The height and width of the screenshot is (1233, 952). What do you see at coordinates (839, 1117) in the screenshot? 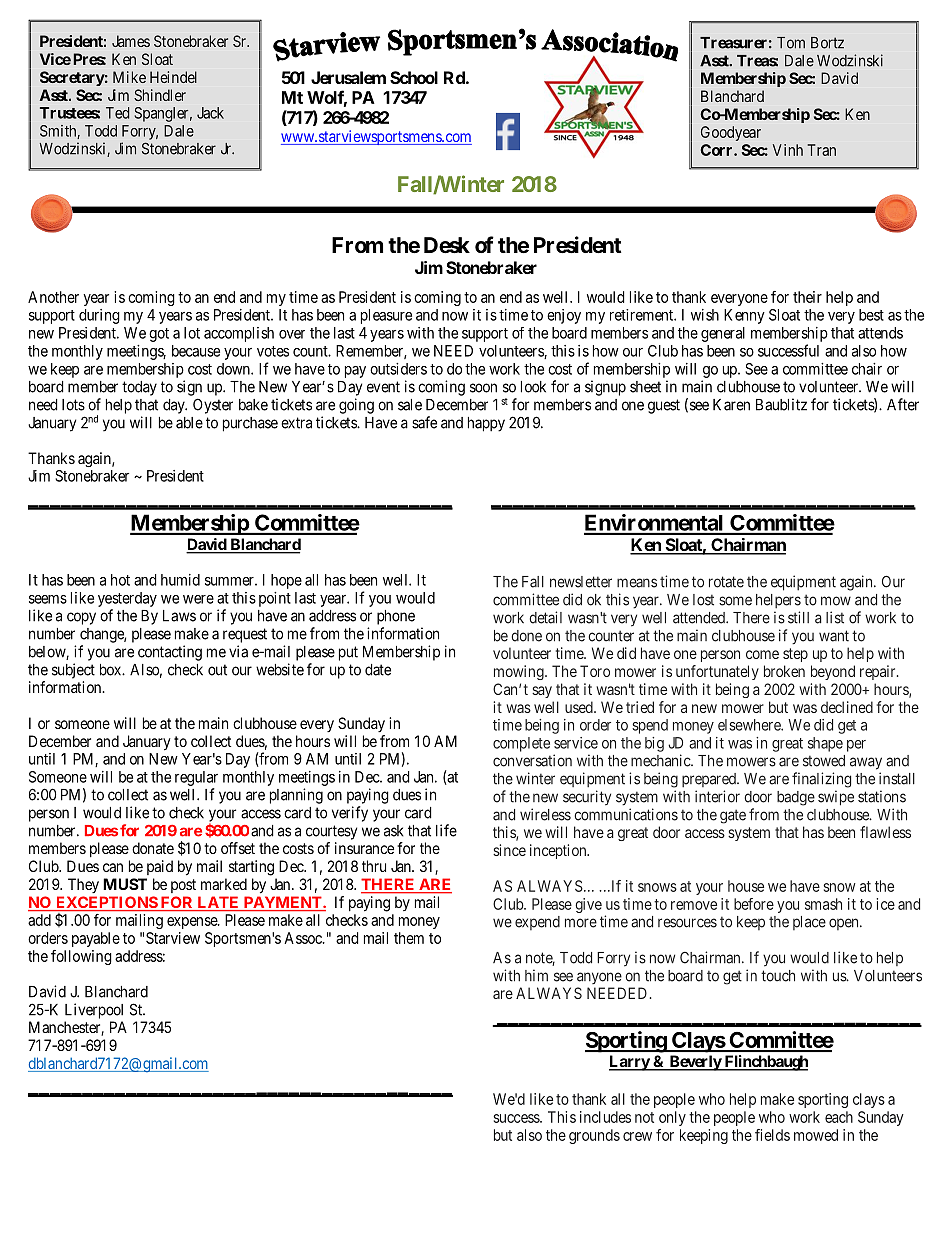
I see `each` at bounding box center [839, 1117].
